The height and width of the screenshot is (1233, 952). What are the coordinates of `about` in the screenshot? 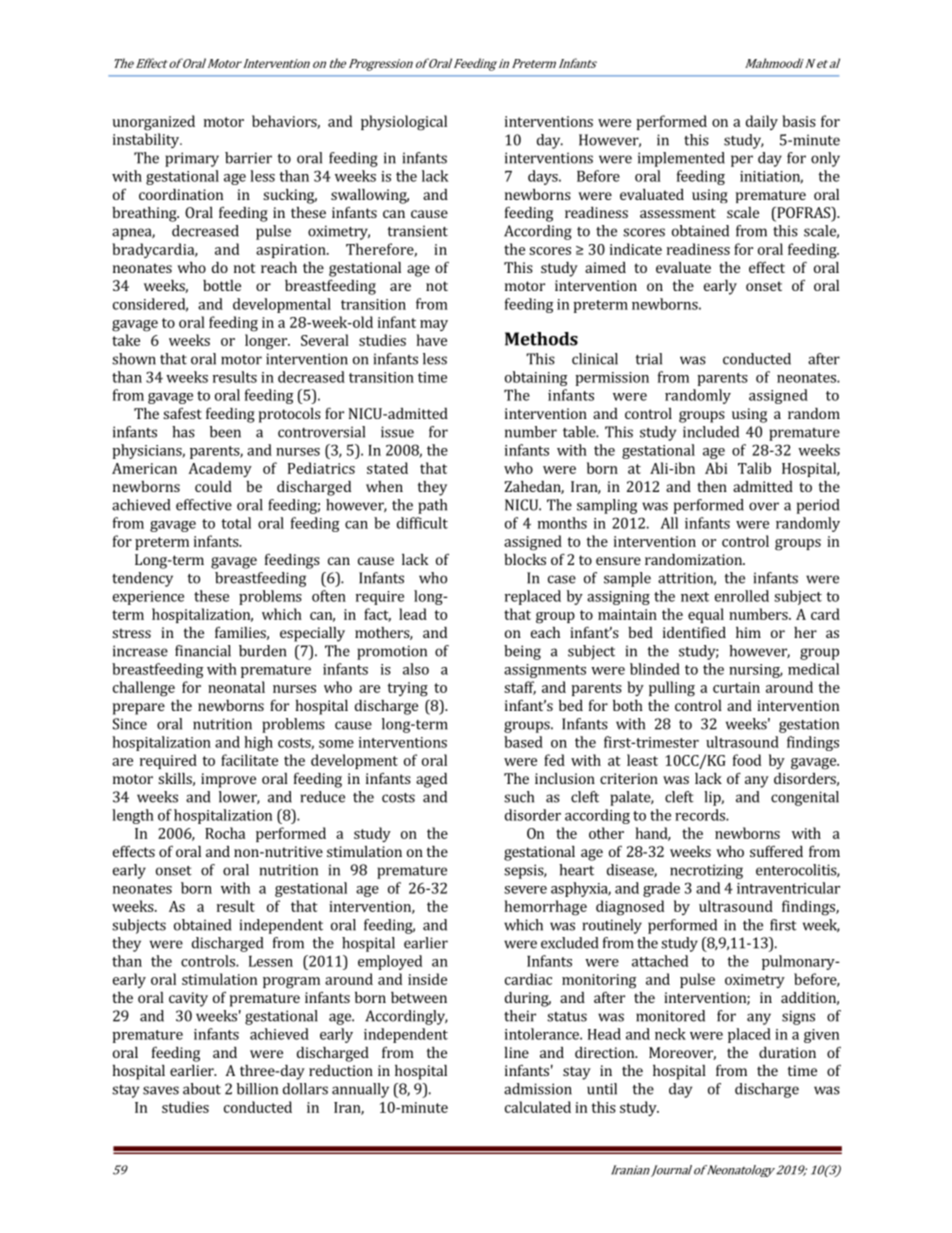 It's located at (202, 1089).
